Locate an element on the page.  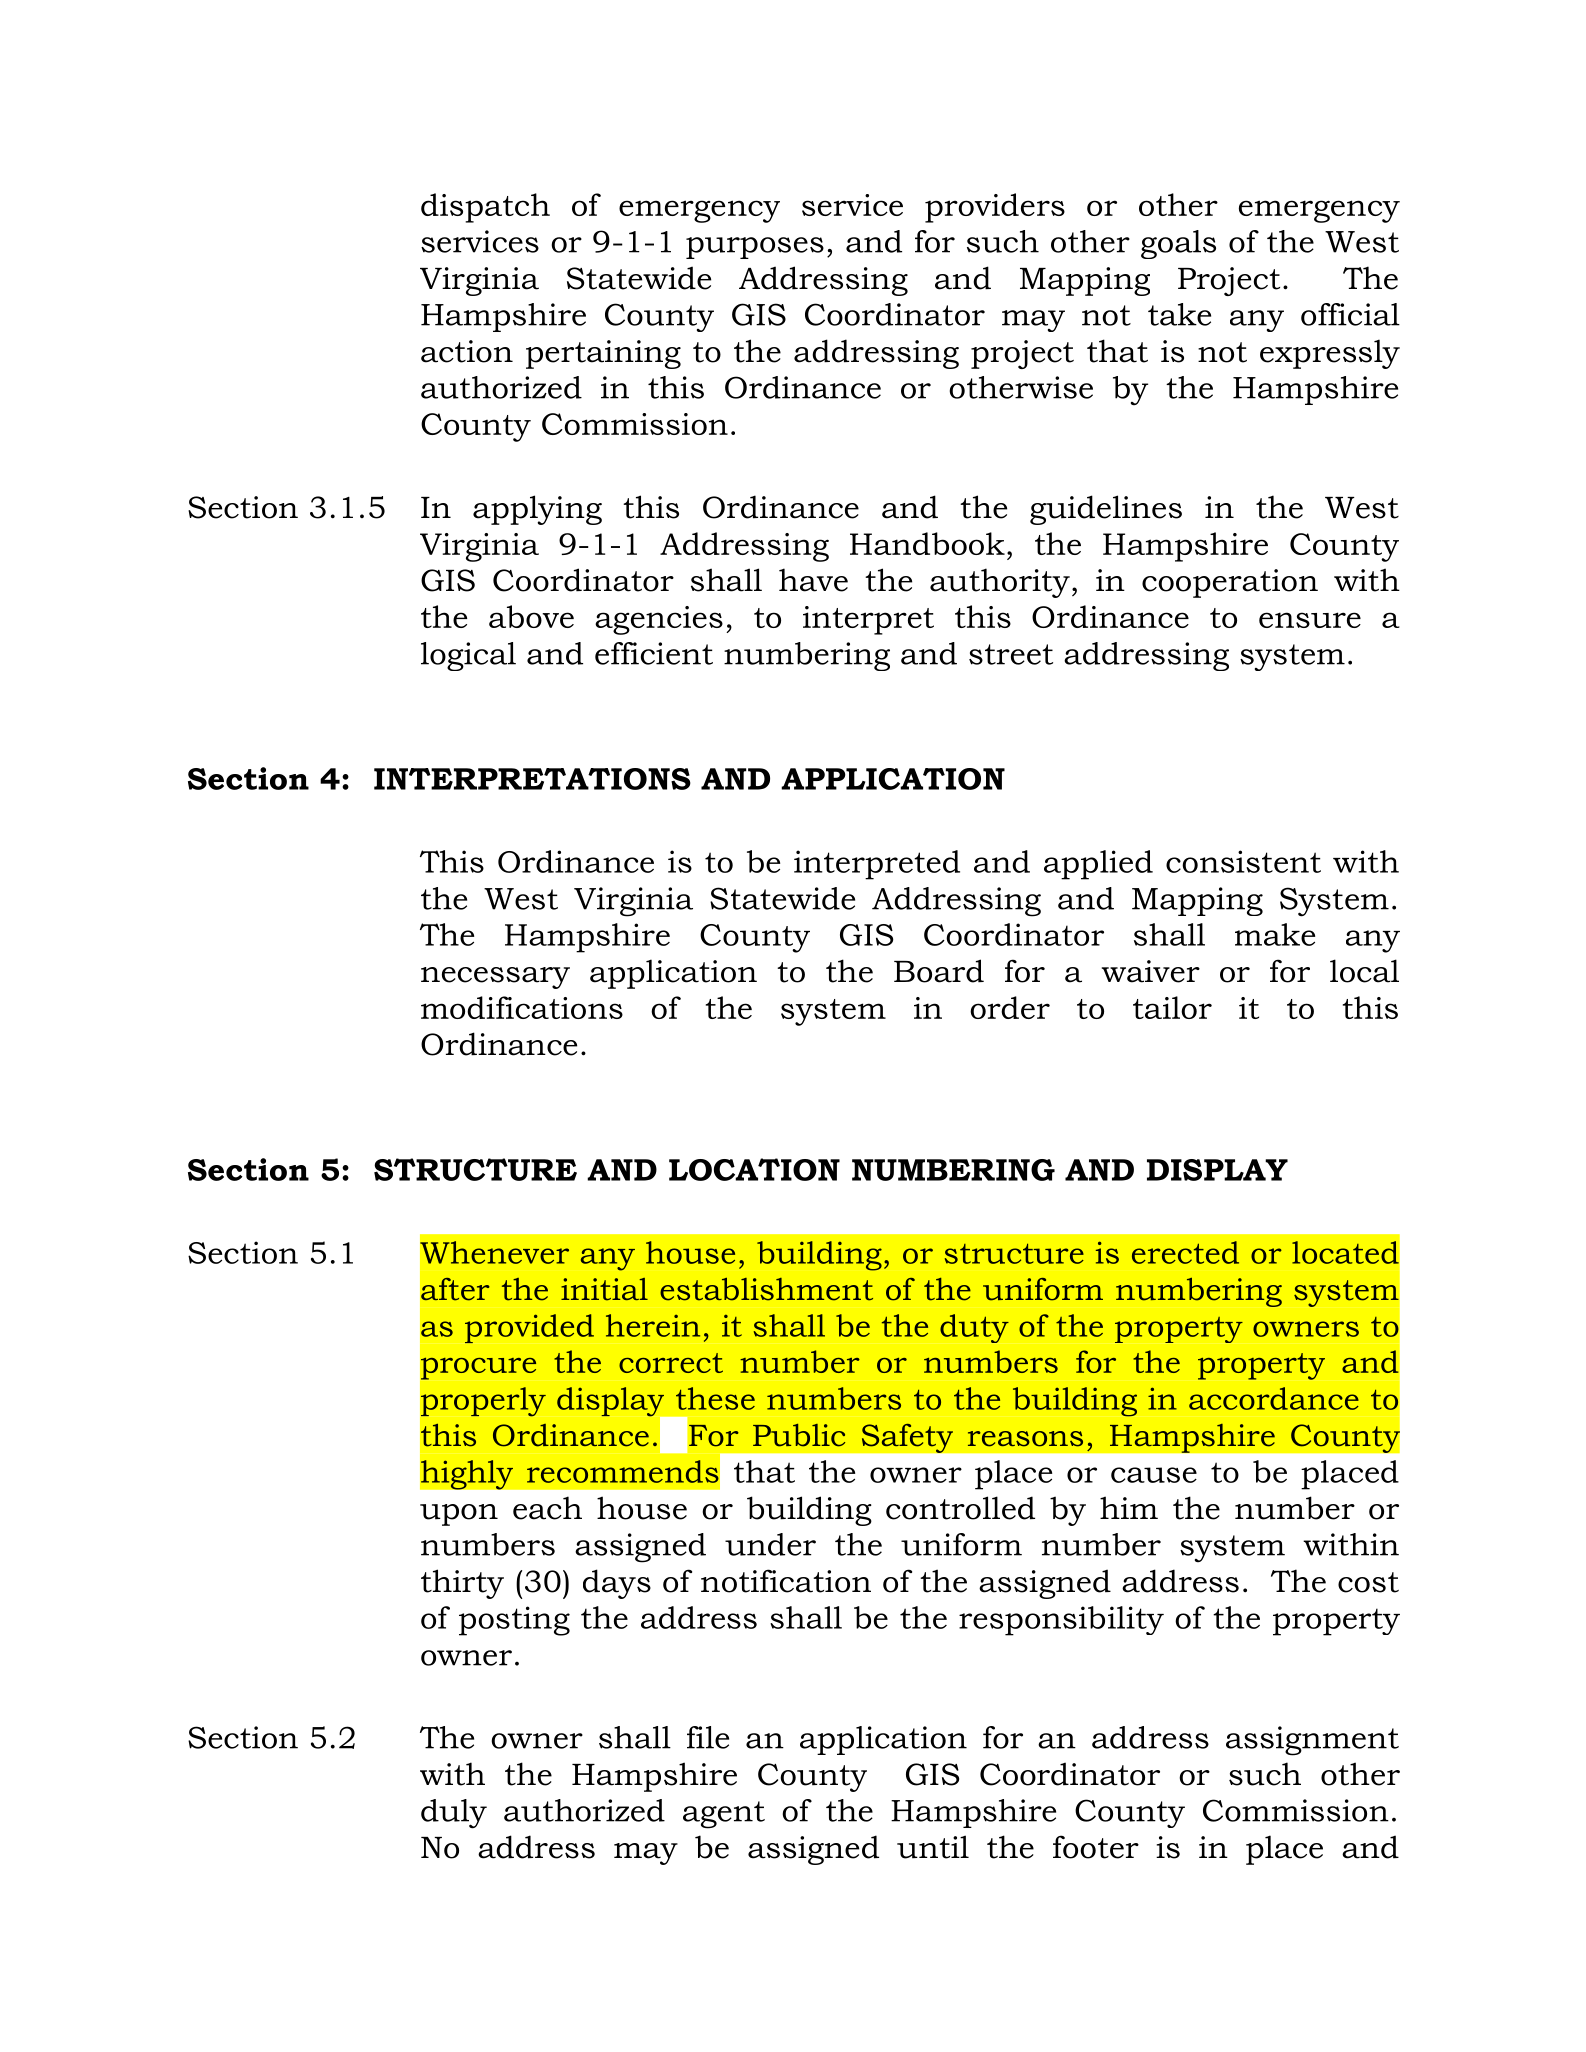
assignment is located at coordinates (1312, 1741).
